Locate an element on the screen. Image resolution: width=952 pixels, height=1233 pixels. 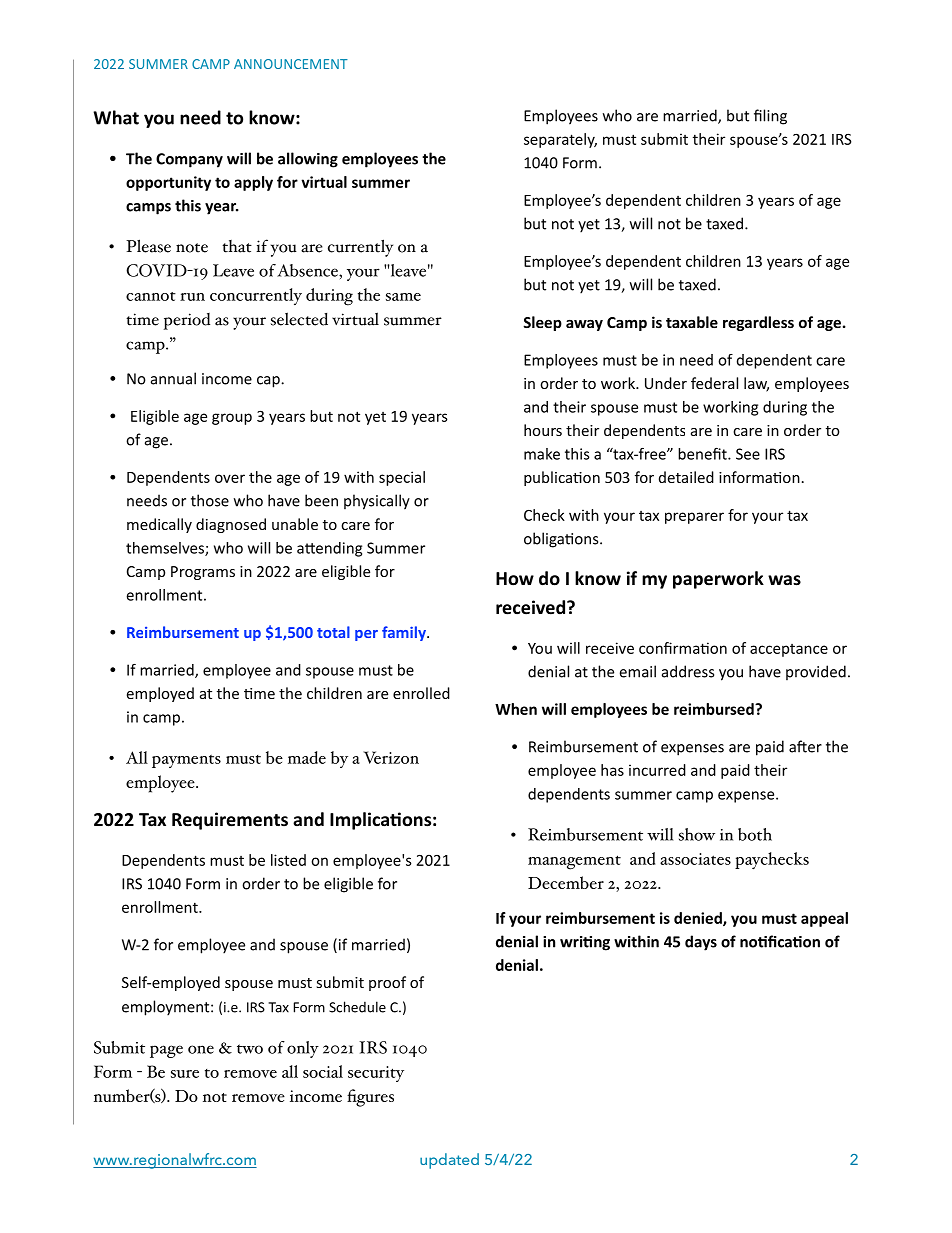
separately is located at coordinates (560, 140).
